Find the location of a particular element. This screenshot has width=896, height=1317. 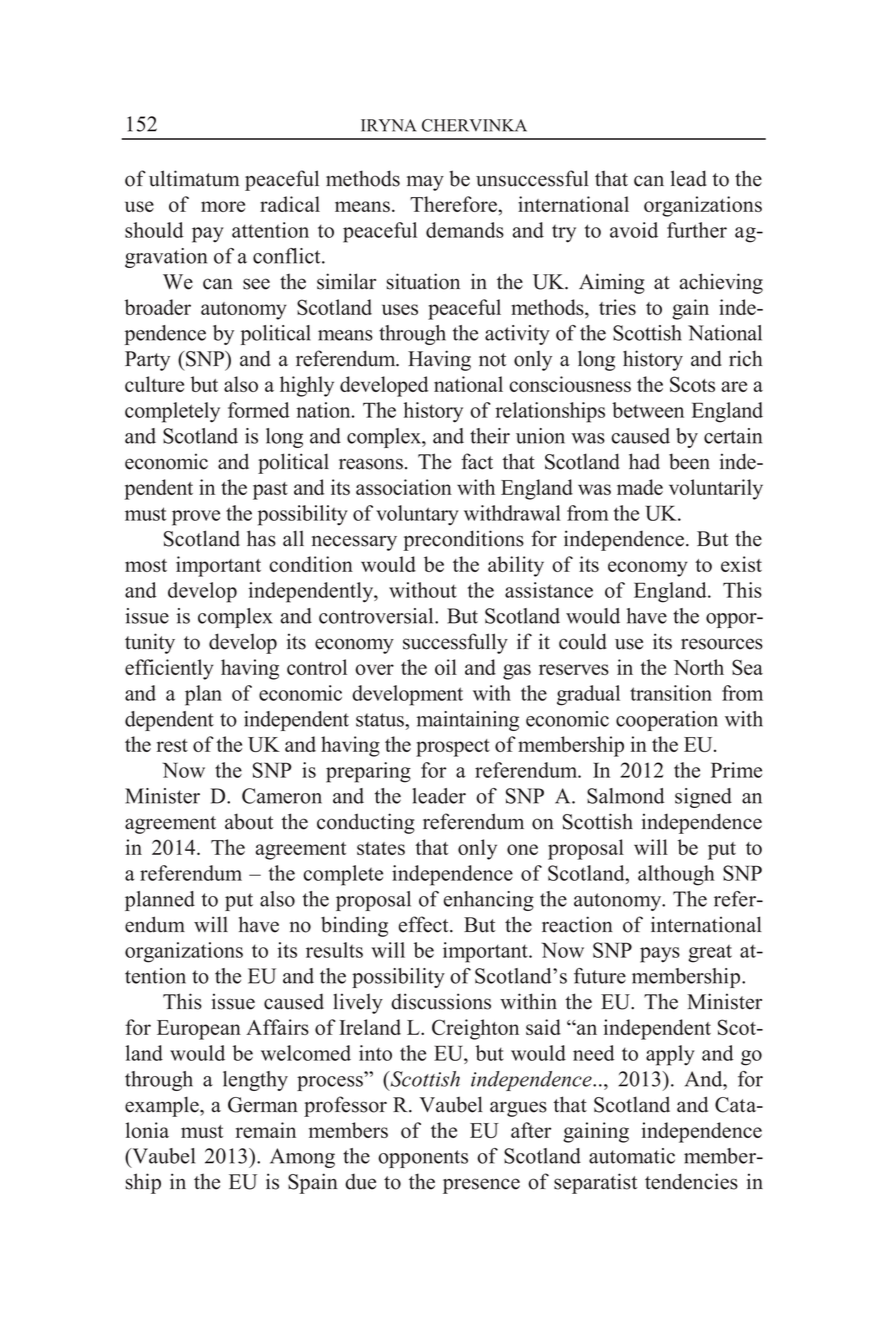

voluntary is located at coordinates (417, 515).
